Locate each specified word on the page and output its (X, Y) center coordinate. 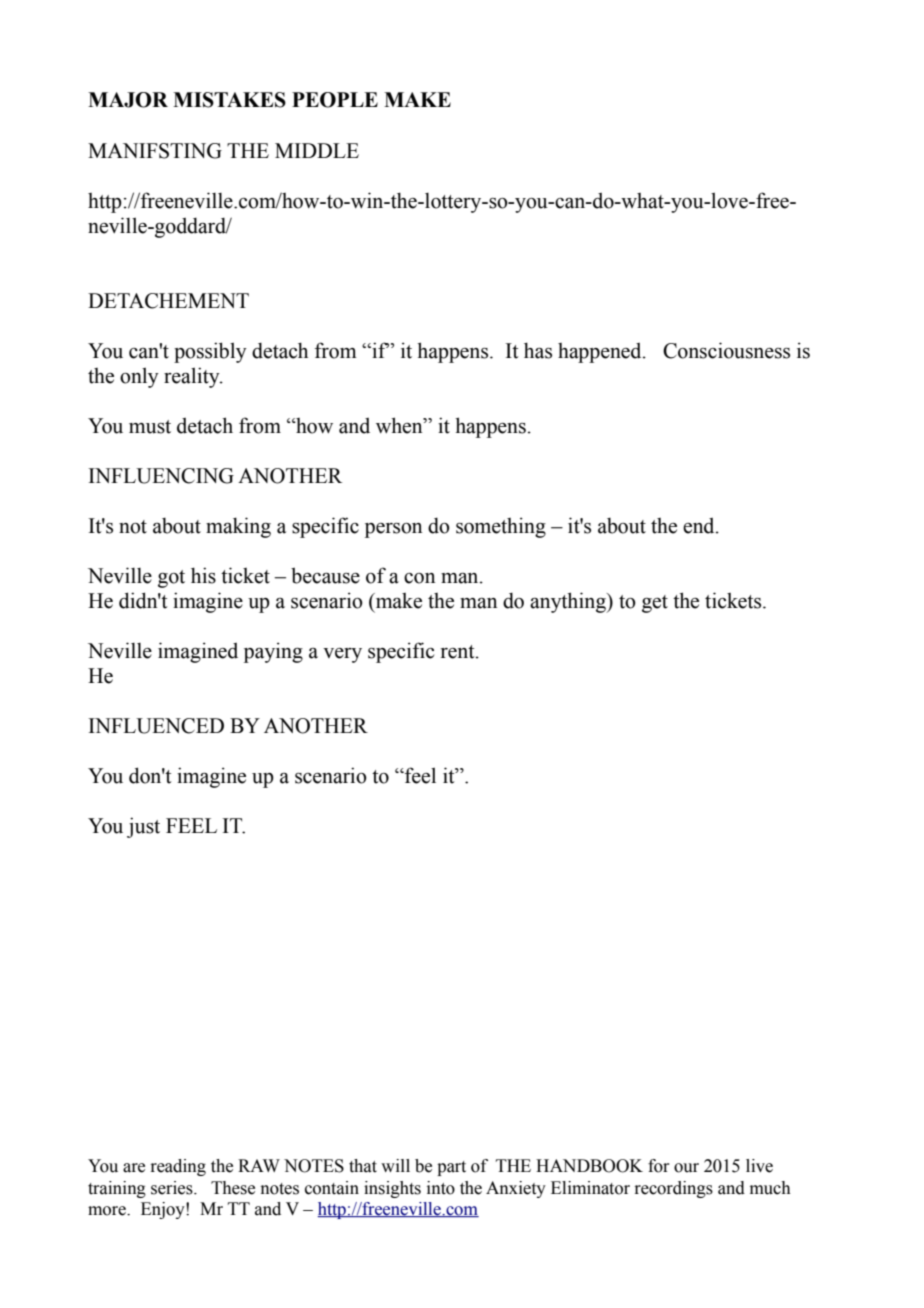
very (342, 655)
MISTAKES (229, 100)
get (655, 604)
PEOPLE (335, 100)
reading (178, 1167)
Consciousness (726, 350)
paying (273, 652)
